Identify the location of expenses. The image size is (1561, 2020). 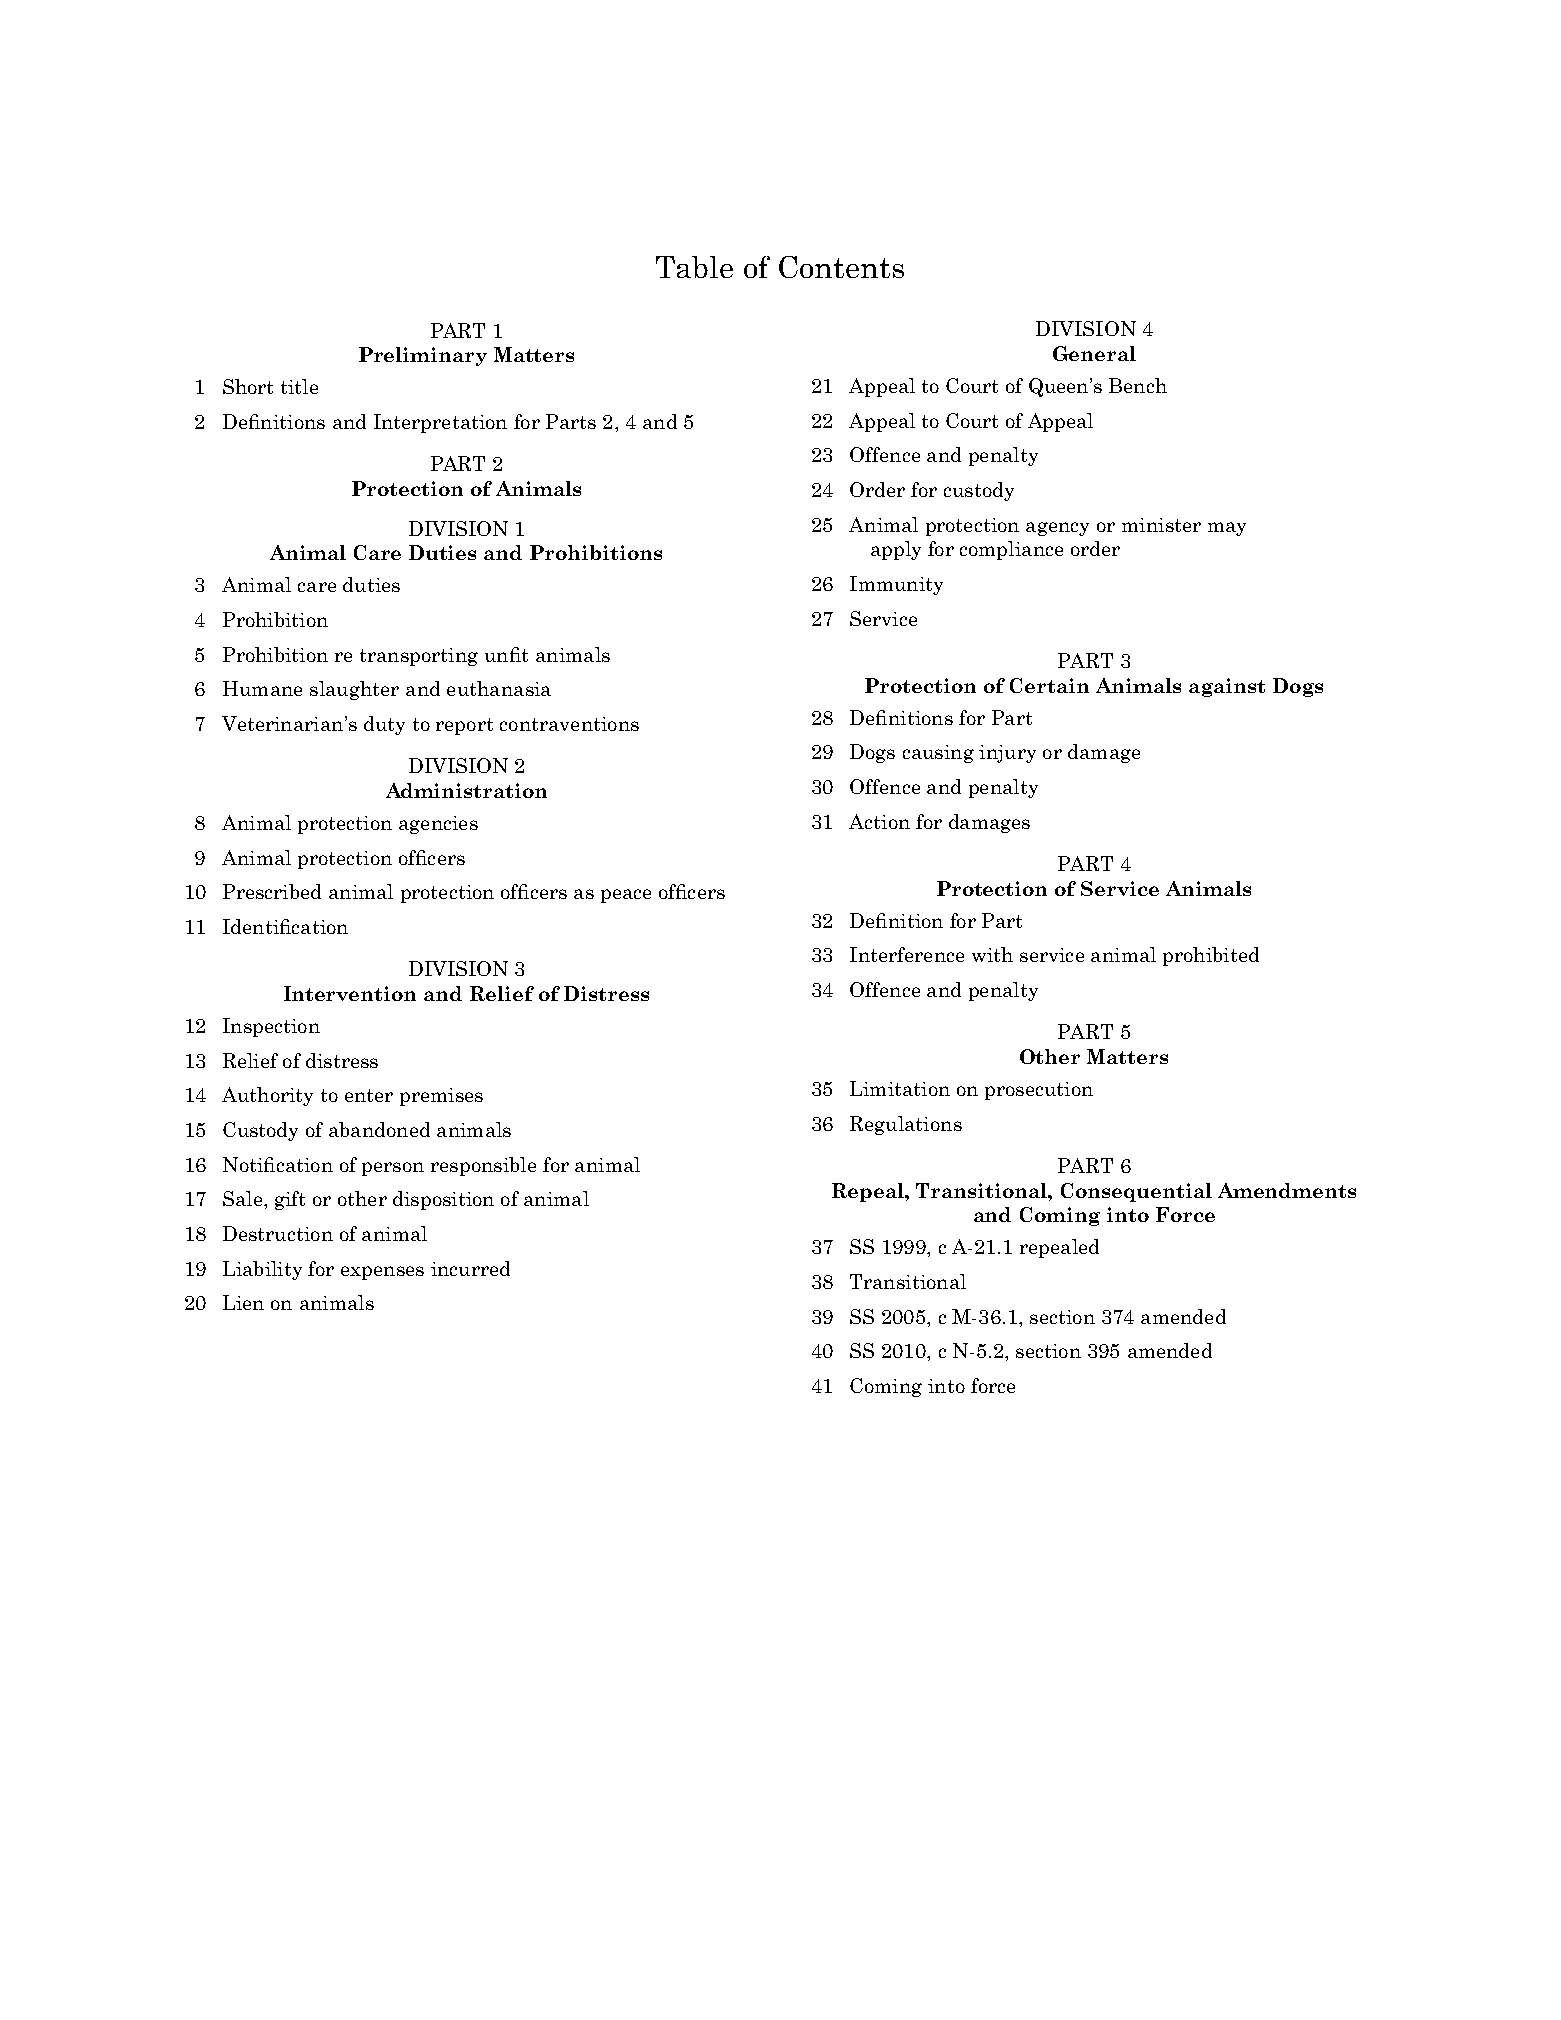
(382, 1273).
